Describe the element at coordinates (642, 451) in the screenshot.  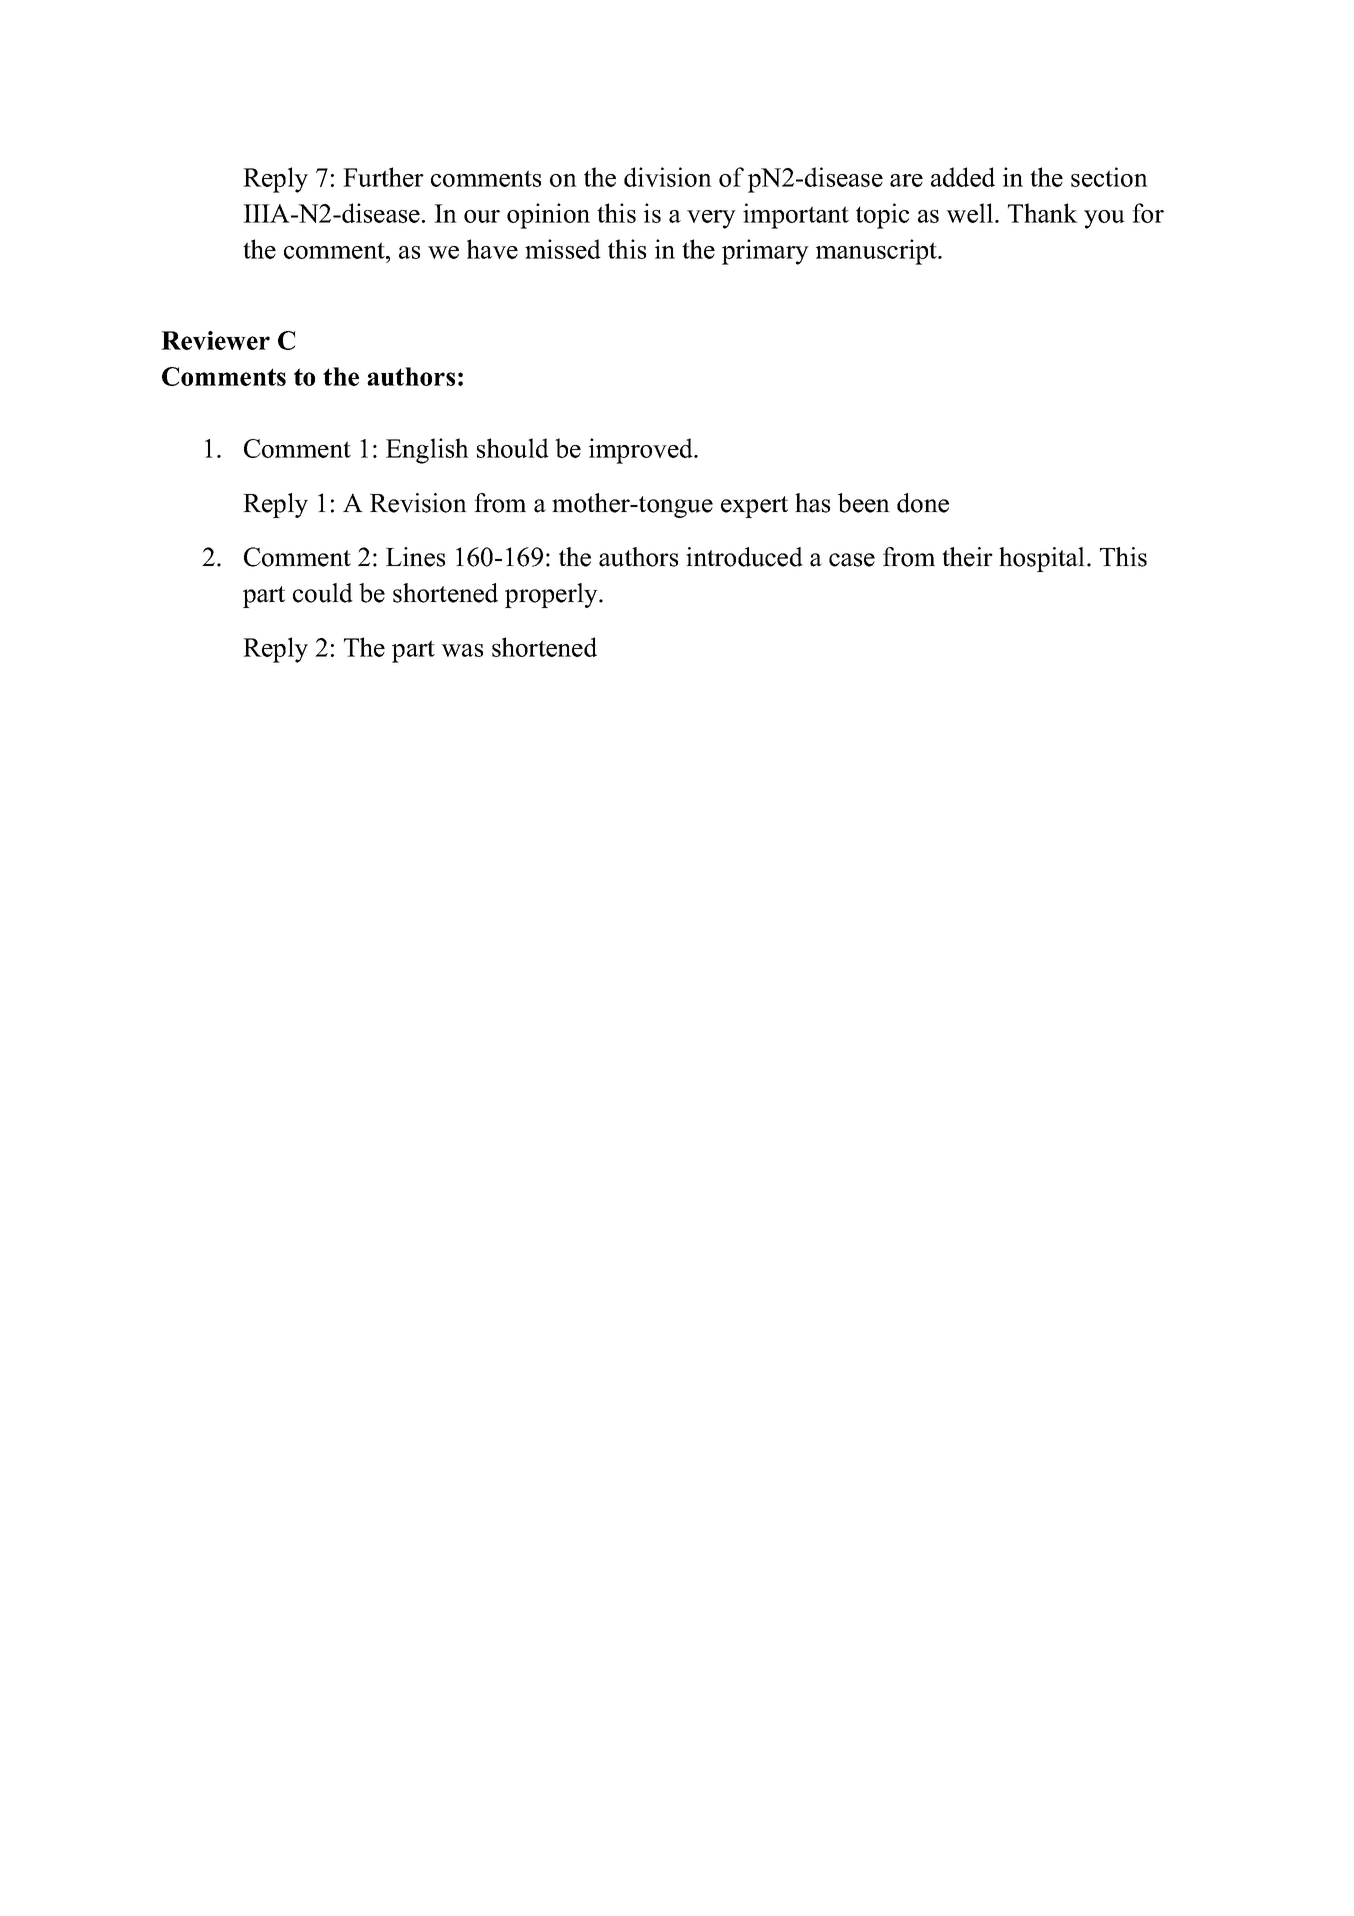
I see `improved` at that location.
